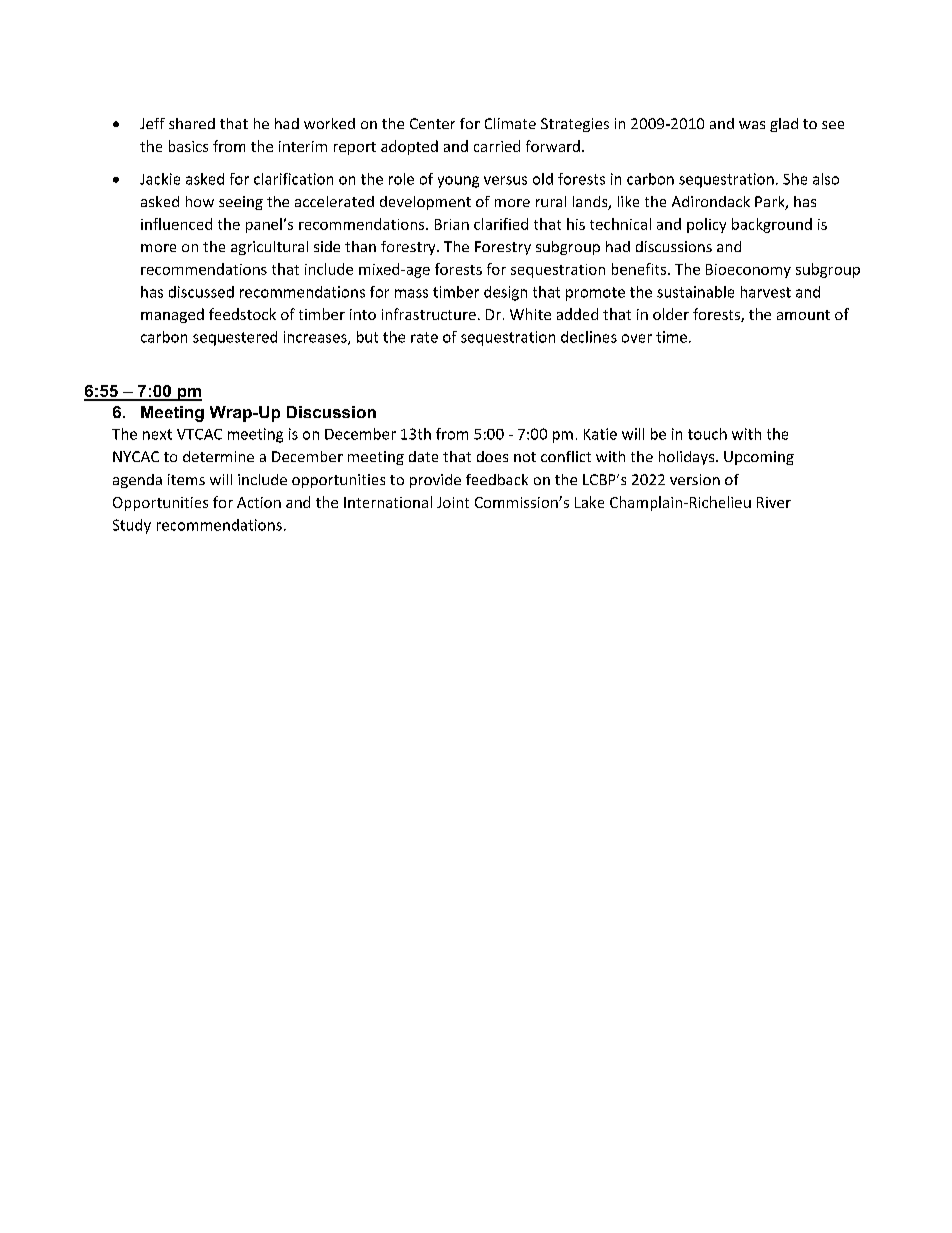  I want to click on carried, so click(497, 146).
